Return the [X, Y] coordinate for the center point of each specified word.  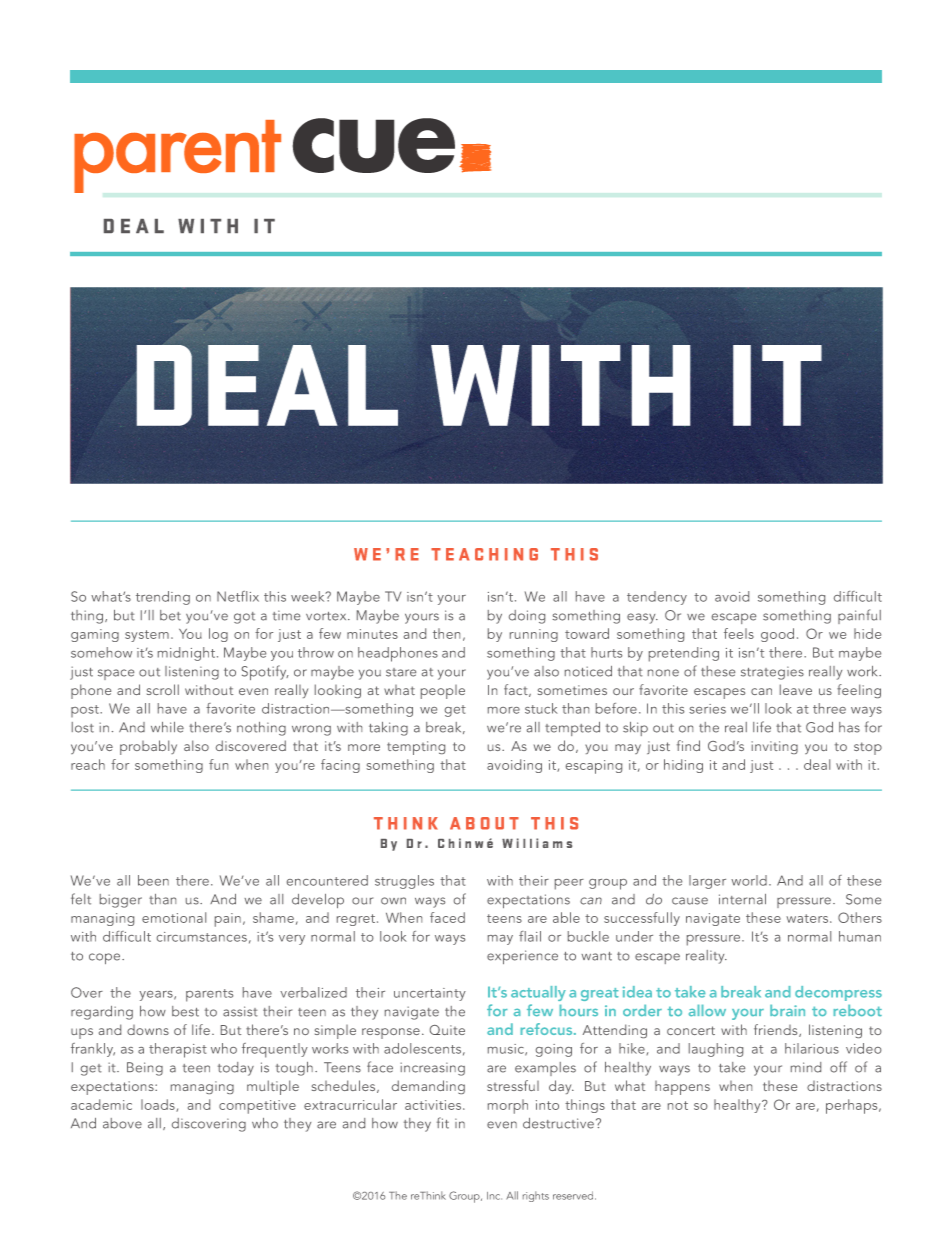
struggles [404, 882]
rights [536, 1196]
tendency [657, 598]
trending [163, 598]
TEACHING [484, 554]
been [153, 880]
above [122, 1123]
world [749, 880]
